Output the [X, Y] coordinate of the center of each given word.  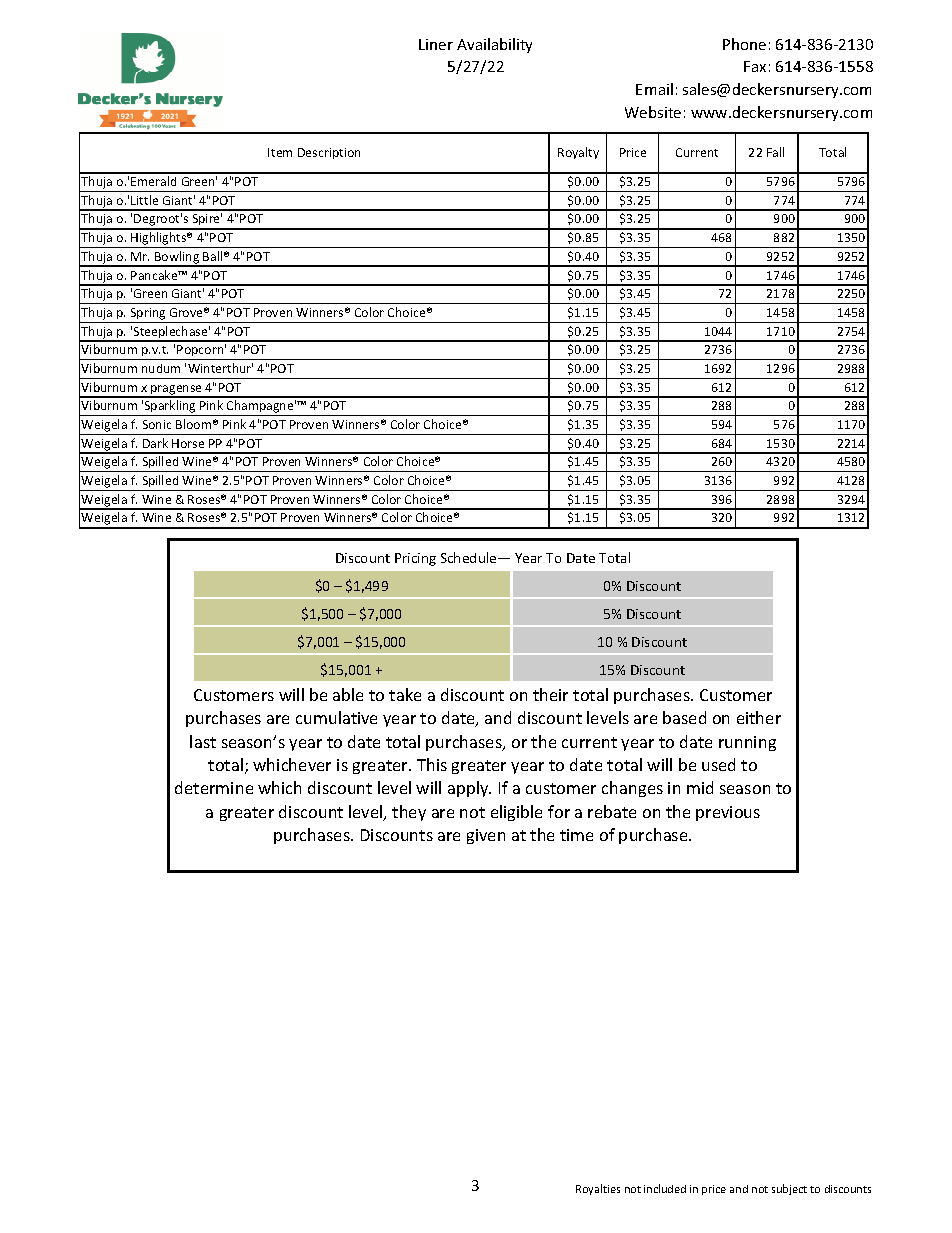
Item [280, 152]
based [684, 717]
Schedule [470, 557]
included [665, 1188]
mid [700, 787]
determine [214, 787]
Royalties [598, 1189]
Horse [188, 443]
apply [469, 789]
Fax [755, 66]
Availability [494, 45]
